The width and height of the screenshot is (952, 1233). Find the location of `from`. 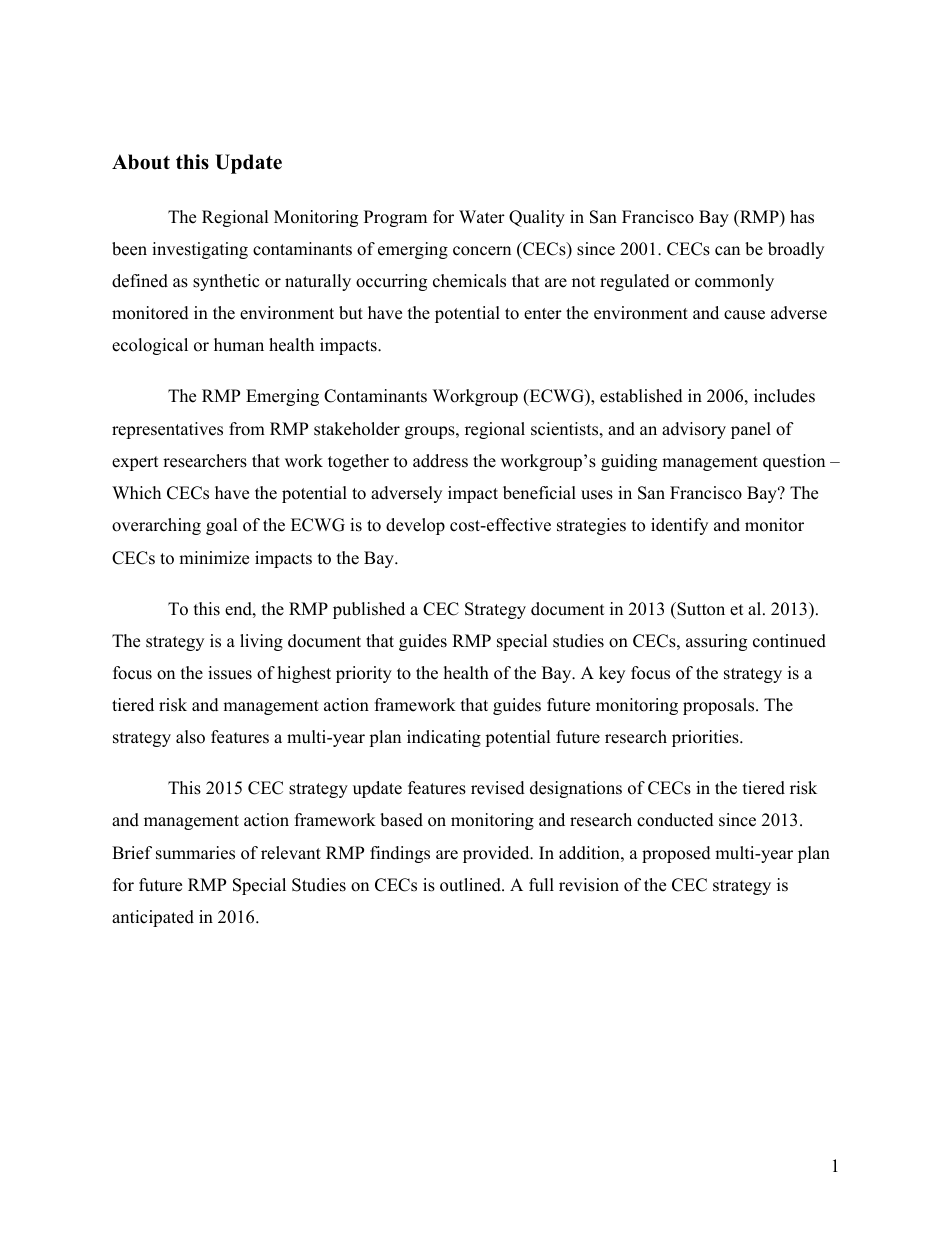

from is located at coordinates (247, 429).
